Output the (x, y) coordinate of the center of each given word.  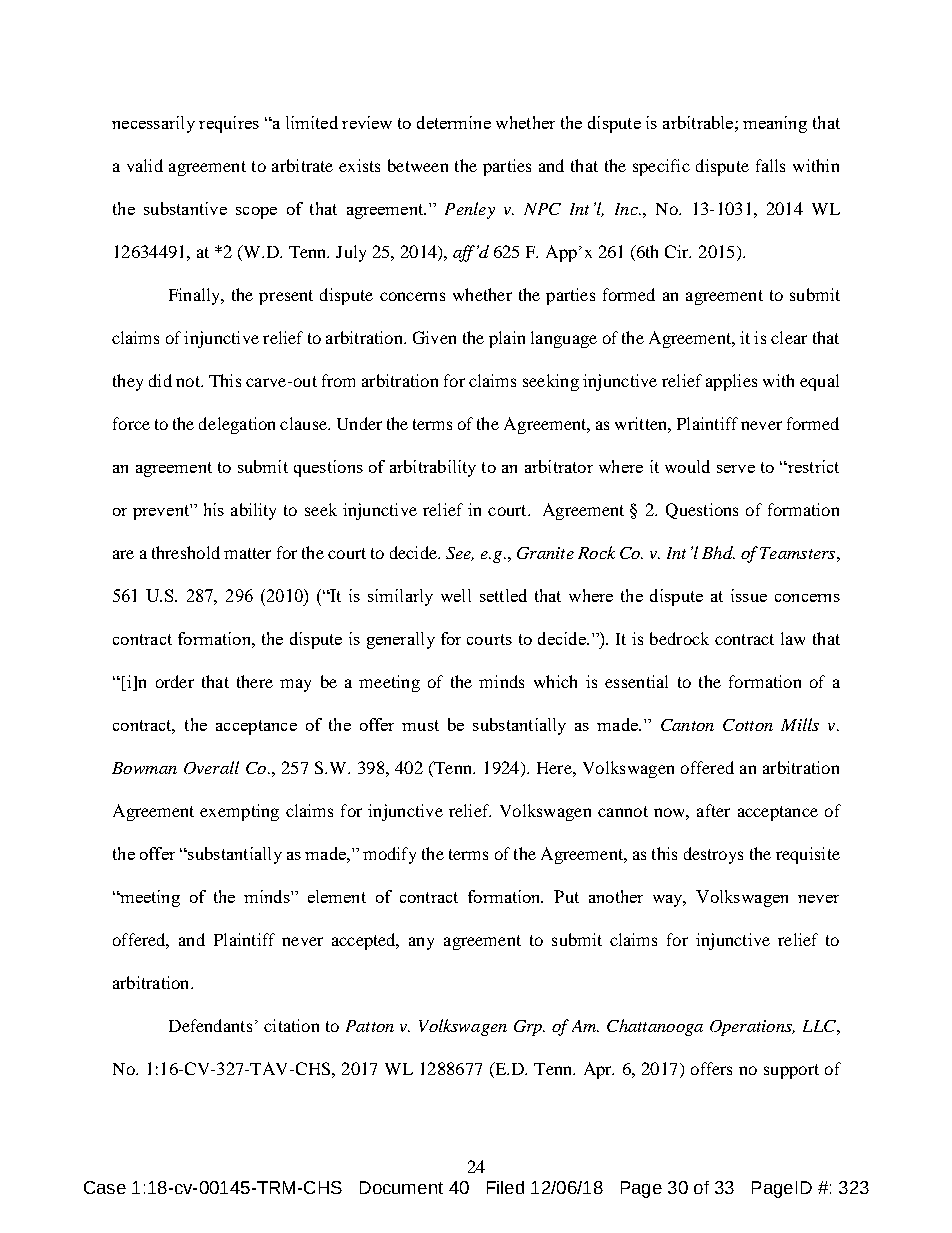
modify (389, 855)
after (713, 810)
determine (454, 122)
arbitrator (559, 466)
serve (736, 469)
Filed (505, 1187)
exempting (239, 812)
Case (105, 1187)
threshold (186, 552)
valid (145, 165)
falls (770, 165)
